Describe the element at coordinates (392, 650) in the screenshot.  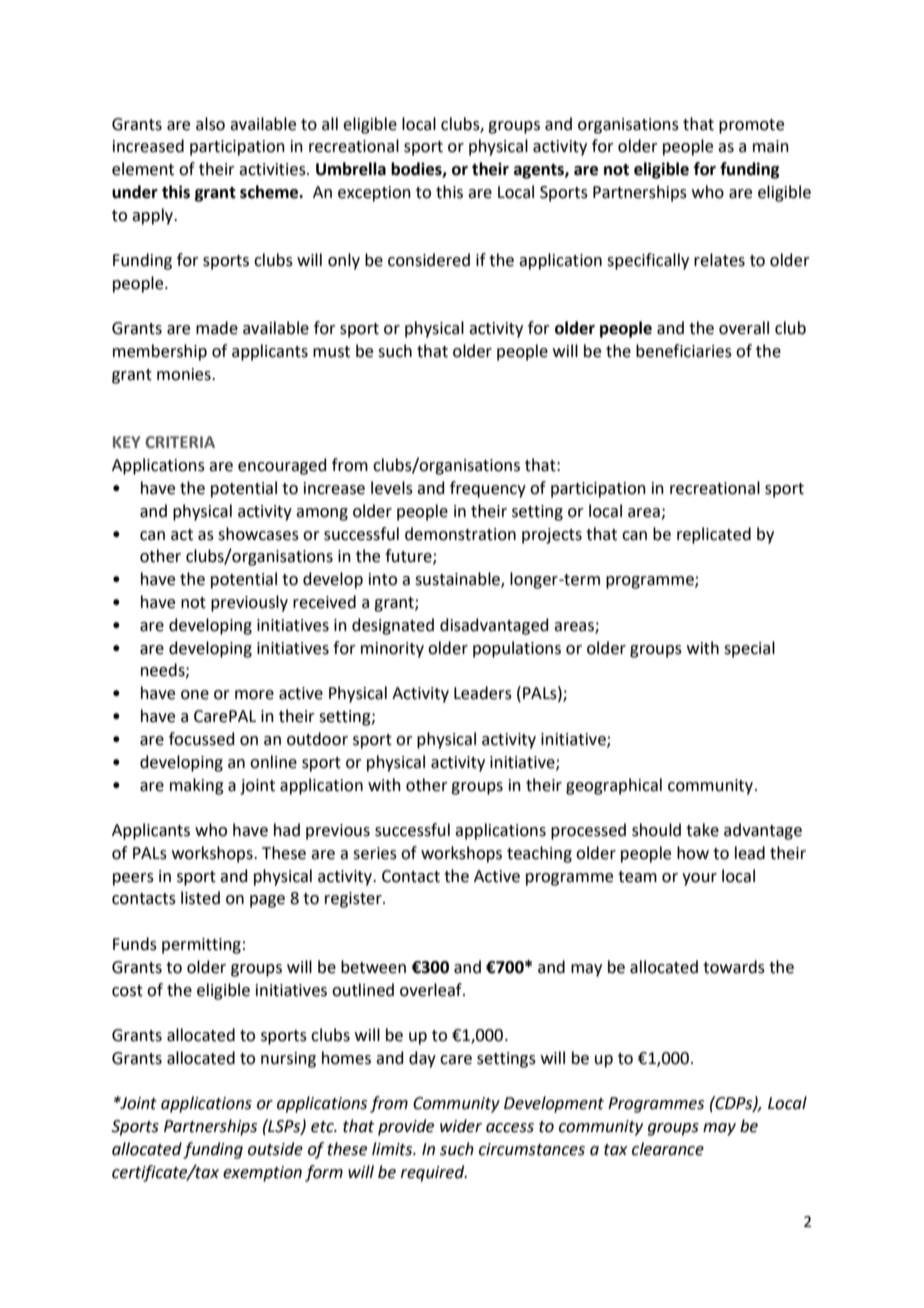
I see `minority` at that location.
